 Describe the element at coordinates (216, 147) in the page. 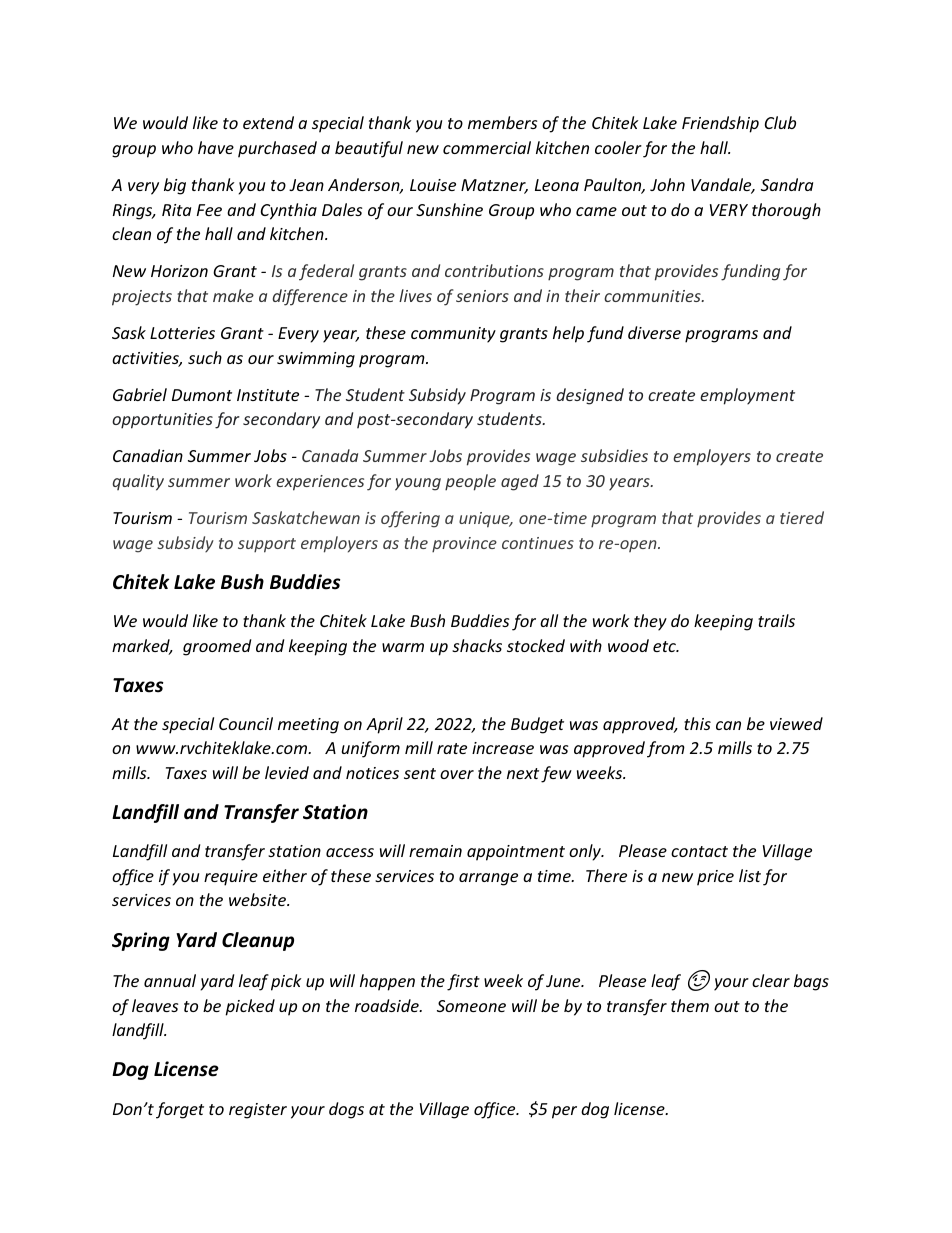

I see `have` at that location.
